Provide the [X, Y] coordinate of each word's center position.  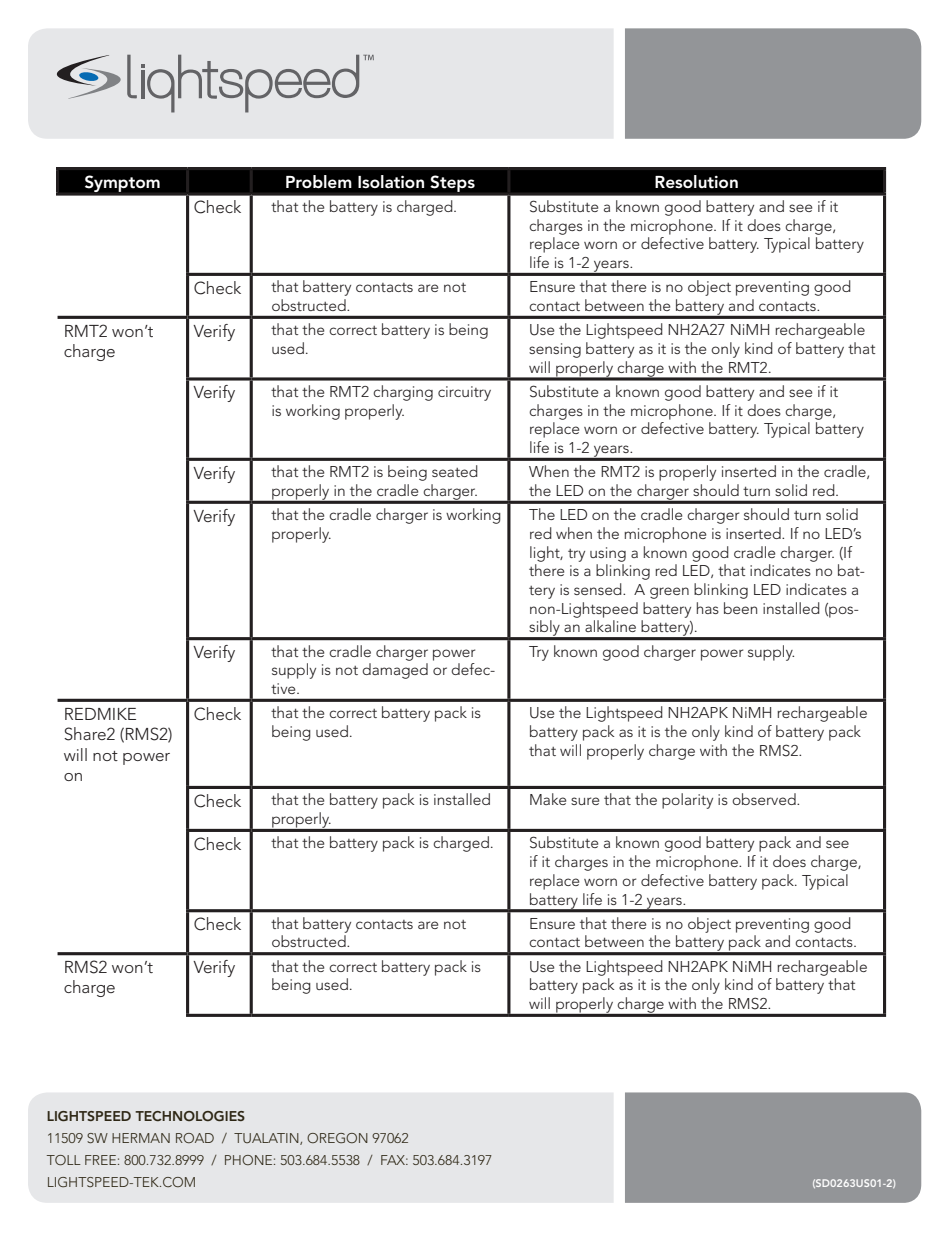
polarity [687, 801]
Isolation [391, 182]
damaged [395, 671]
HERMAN [141, 1138]
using [608, 554]
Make [548, 799]
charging [403, 393]
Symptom [122, 183]
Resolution [696, 181]
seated [455, 471]
